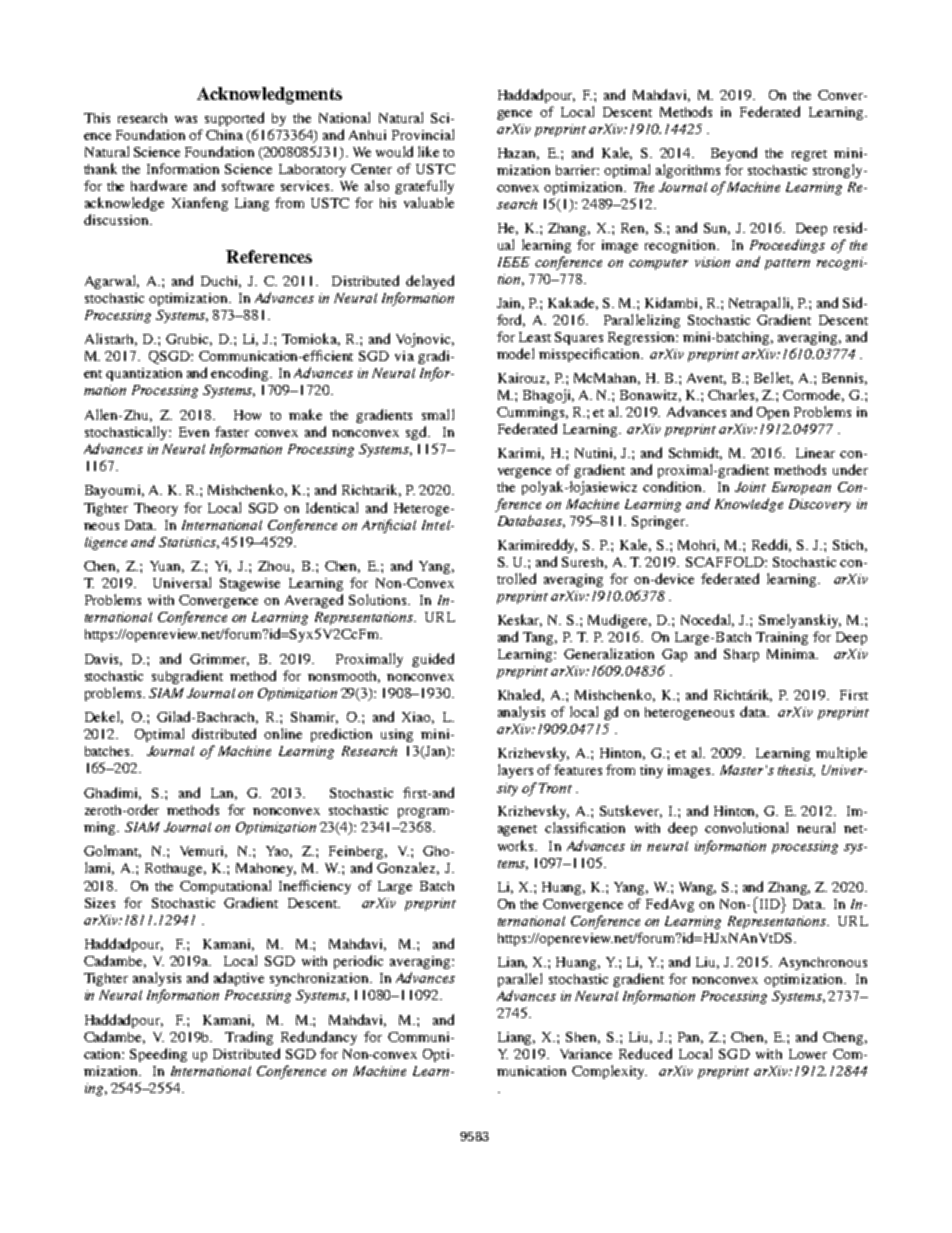 The height and width of the page is (1233, 952). Describe the element at coordinates (697, 888) in the page. I see `Wang` at that location.
